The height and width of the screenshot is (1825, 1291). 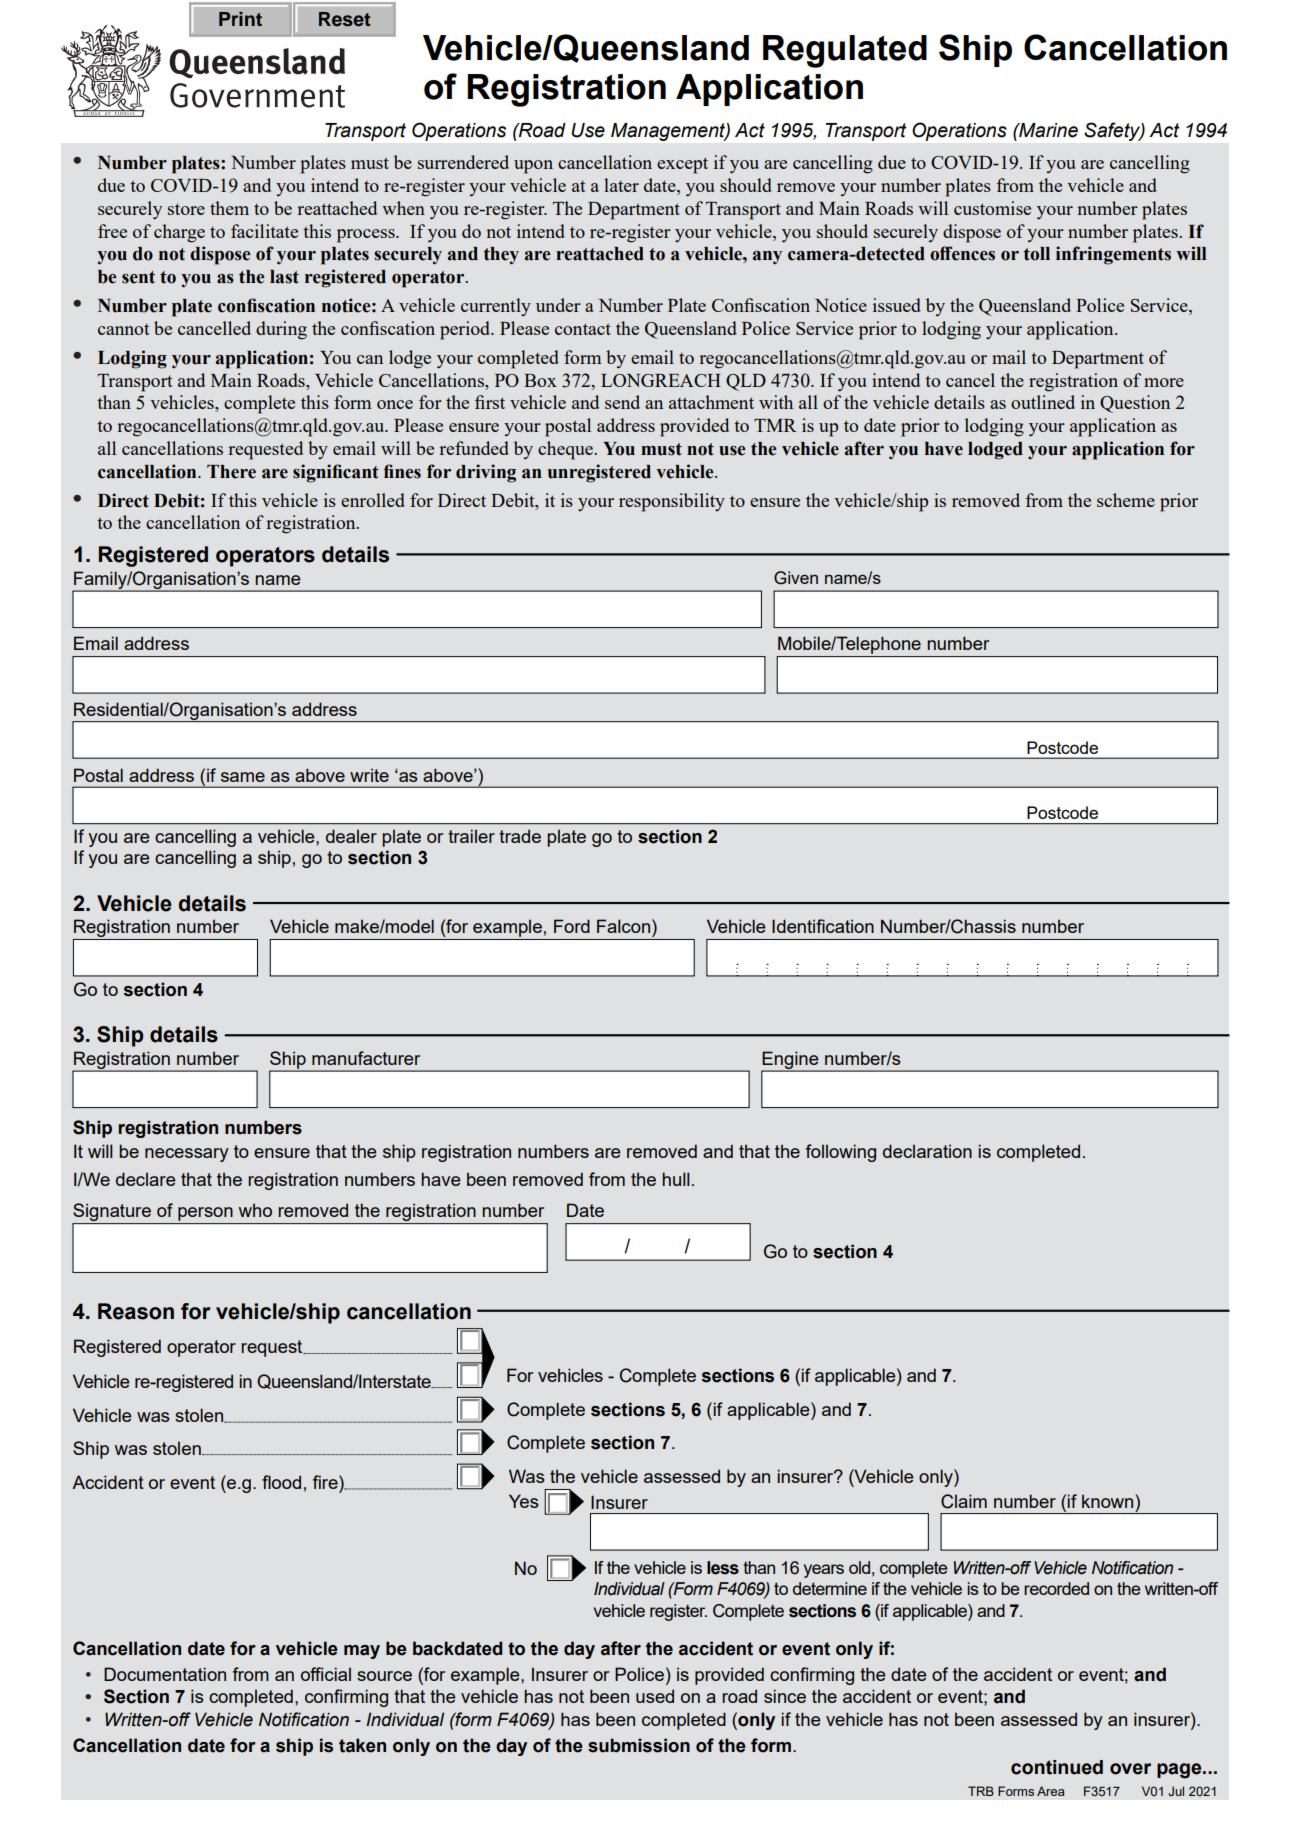 I want to click on continued, so click(x=1057, y=1767).
